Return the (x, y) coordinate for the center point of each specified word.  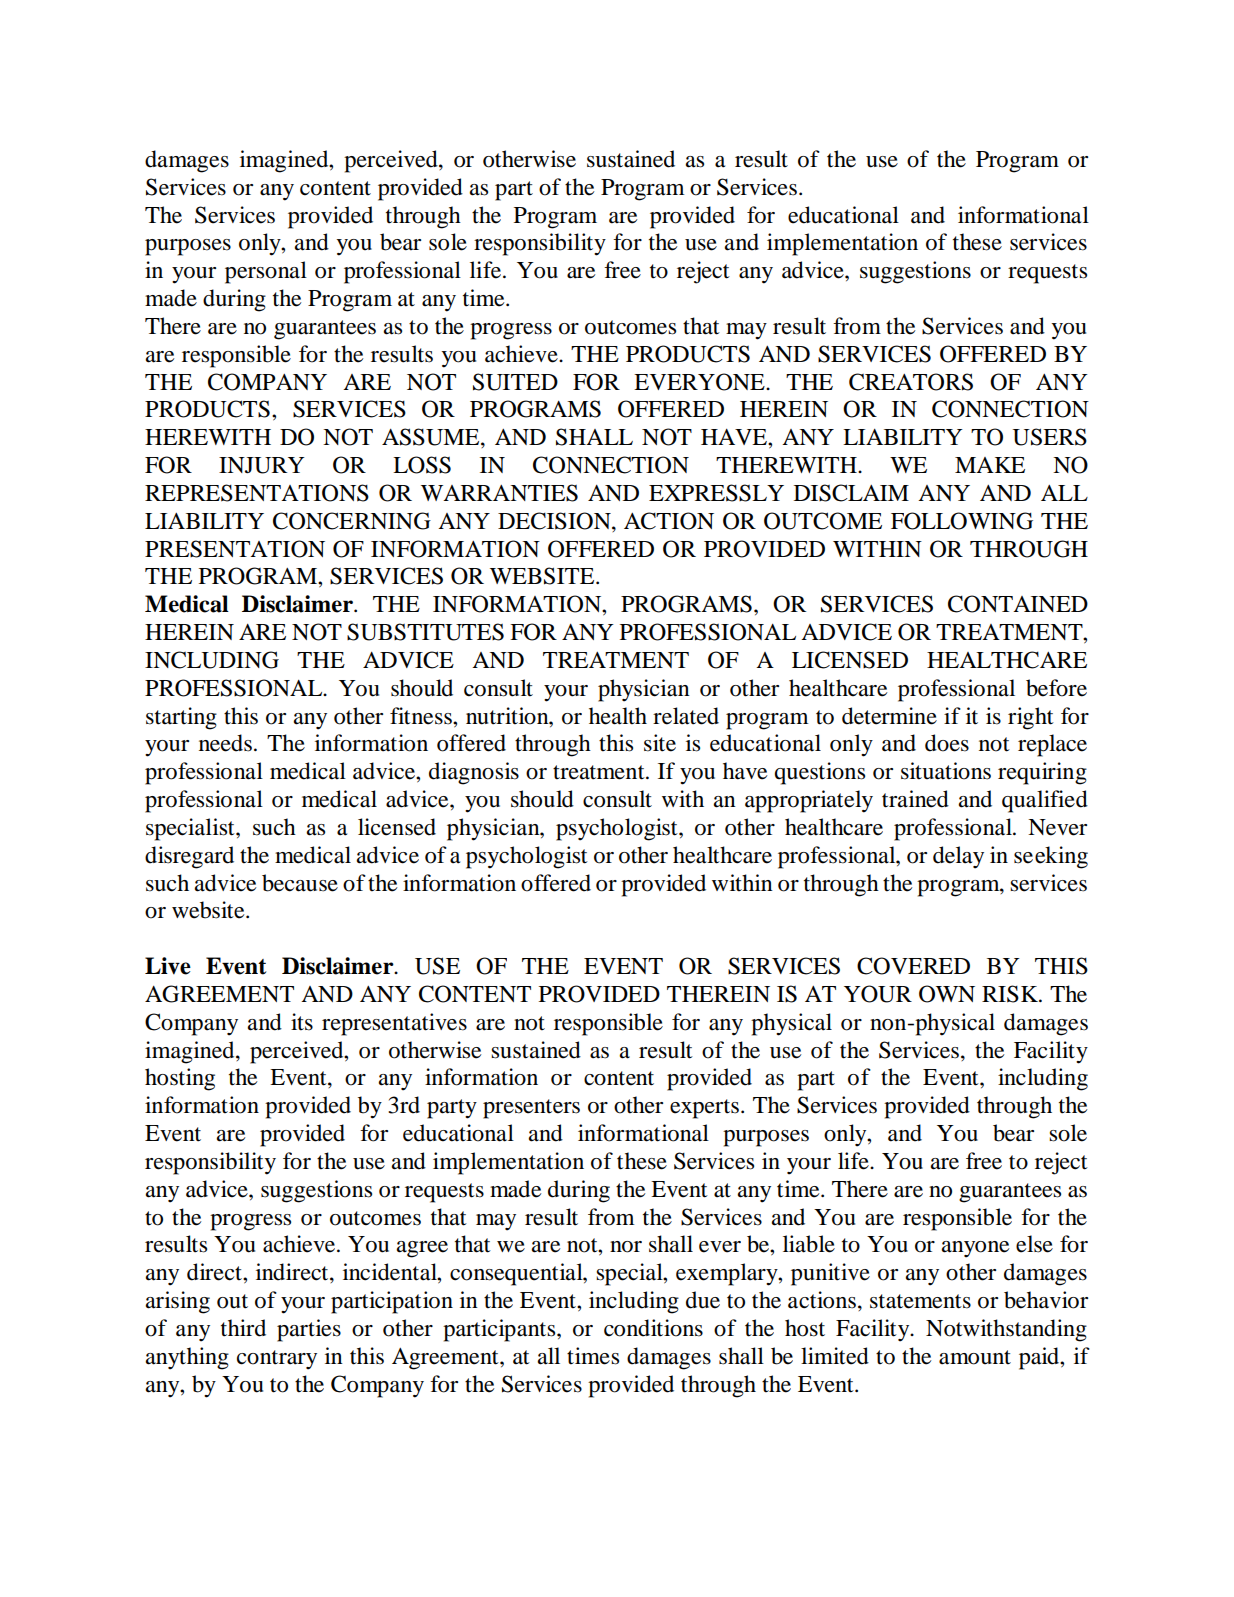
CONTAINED (1018, 604)
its (302, 1022)
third (243, 1328)
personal (266, 272)
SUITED (515, 382)
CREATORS (911, 382)
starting (181, 718)
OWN (947, 994)
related (686, 716)
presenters (531, 1109)
